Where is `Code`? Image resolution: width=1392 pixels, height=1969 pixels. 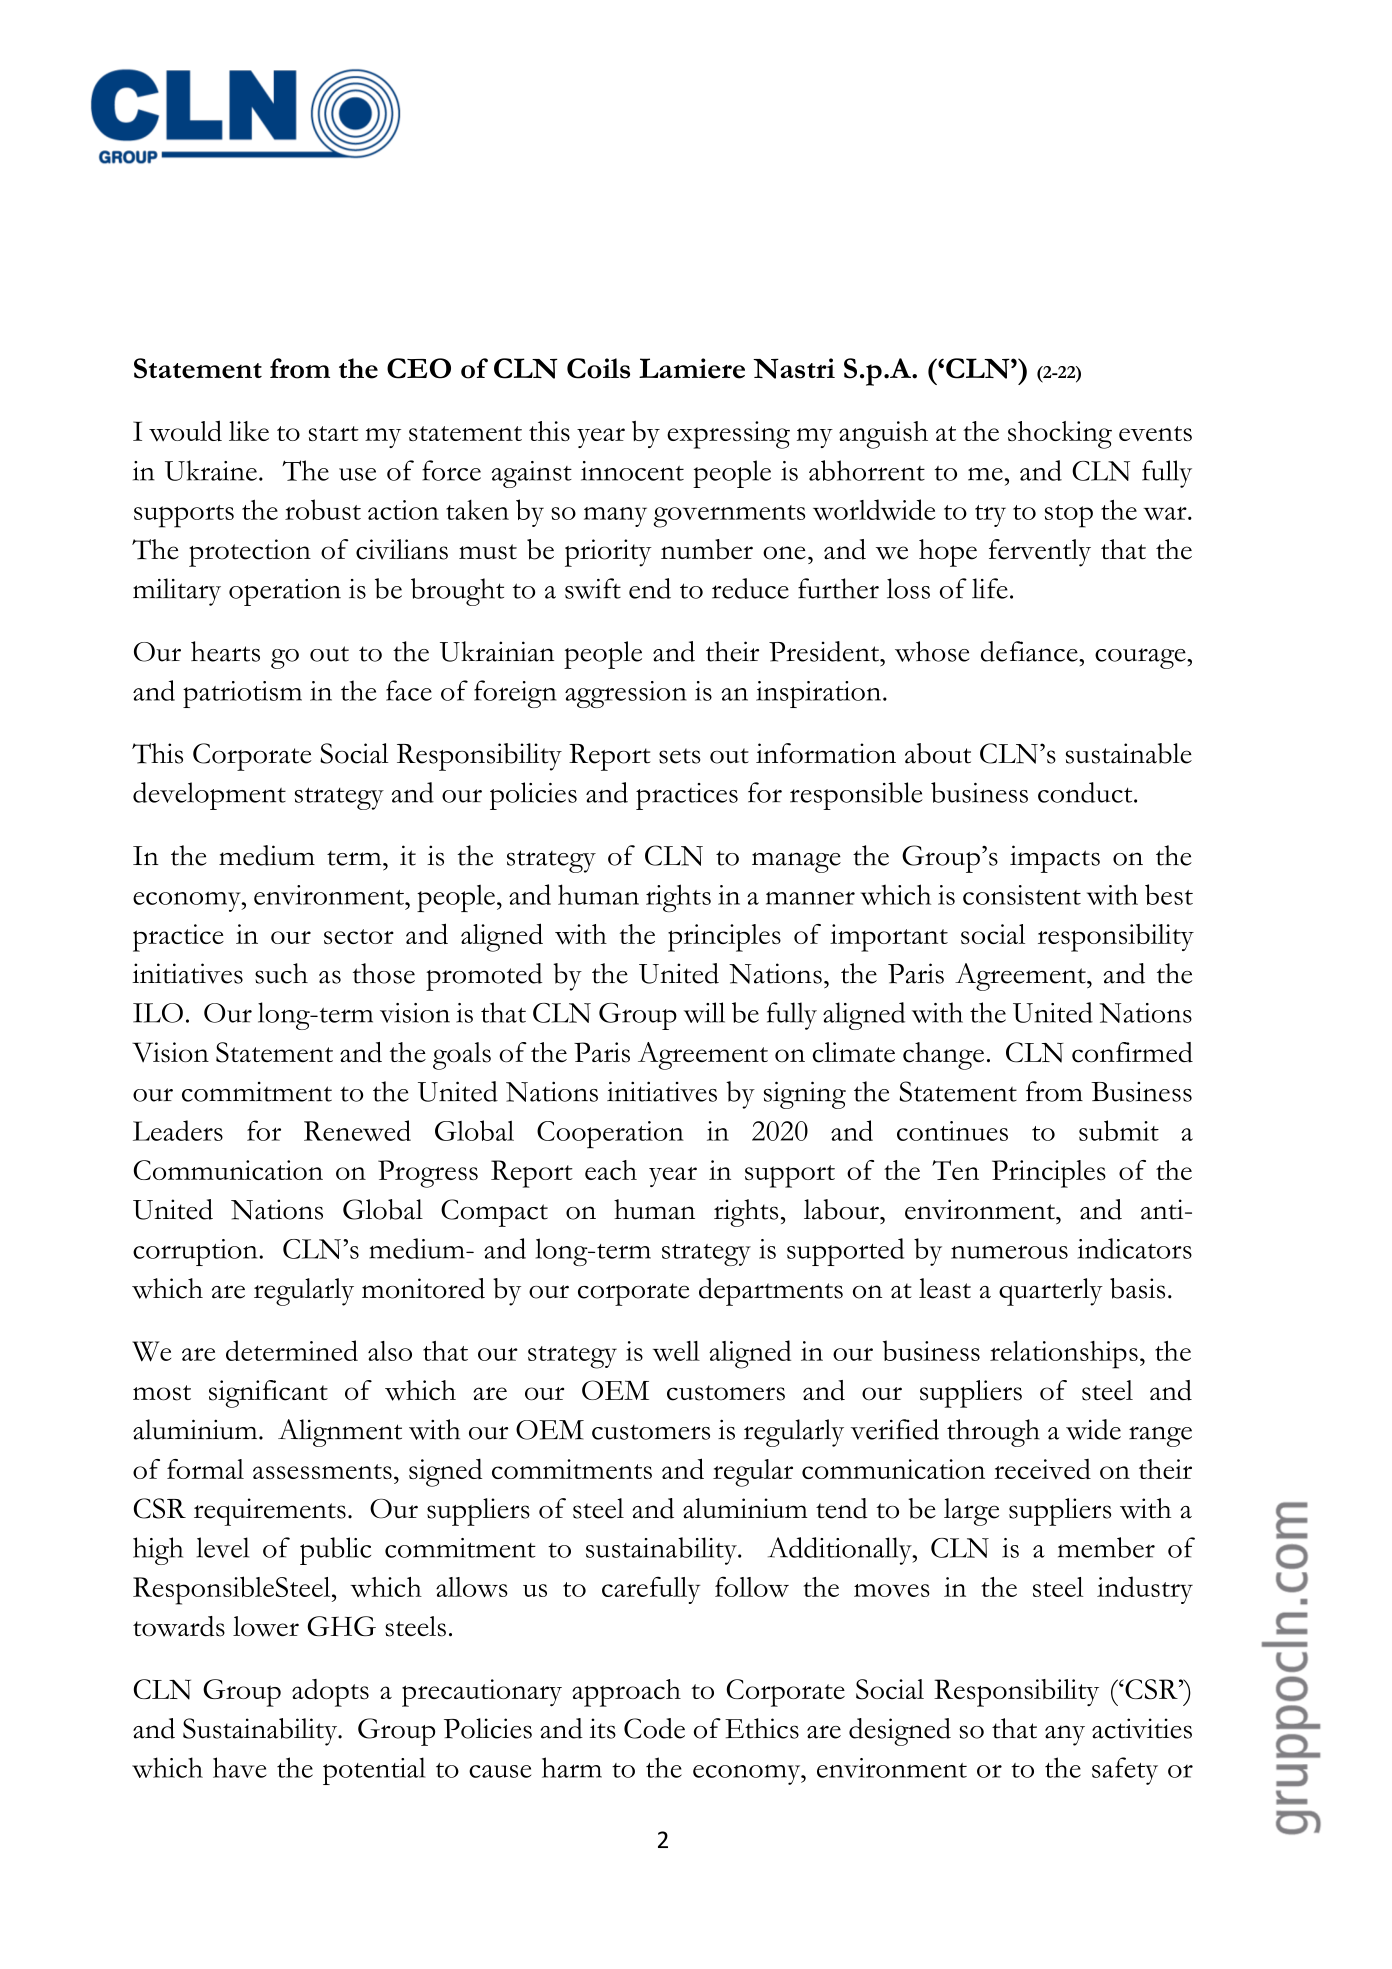 Code is located at coordinates (654, 1728).
